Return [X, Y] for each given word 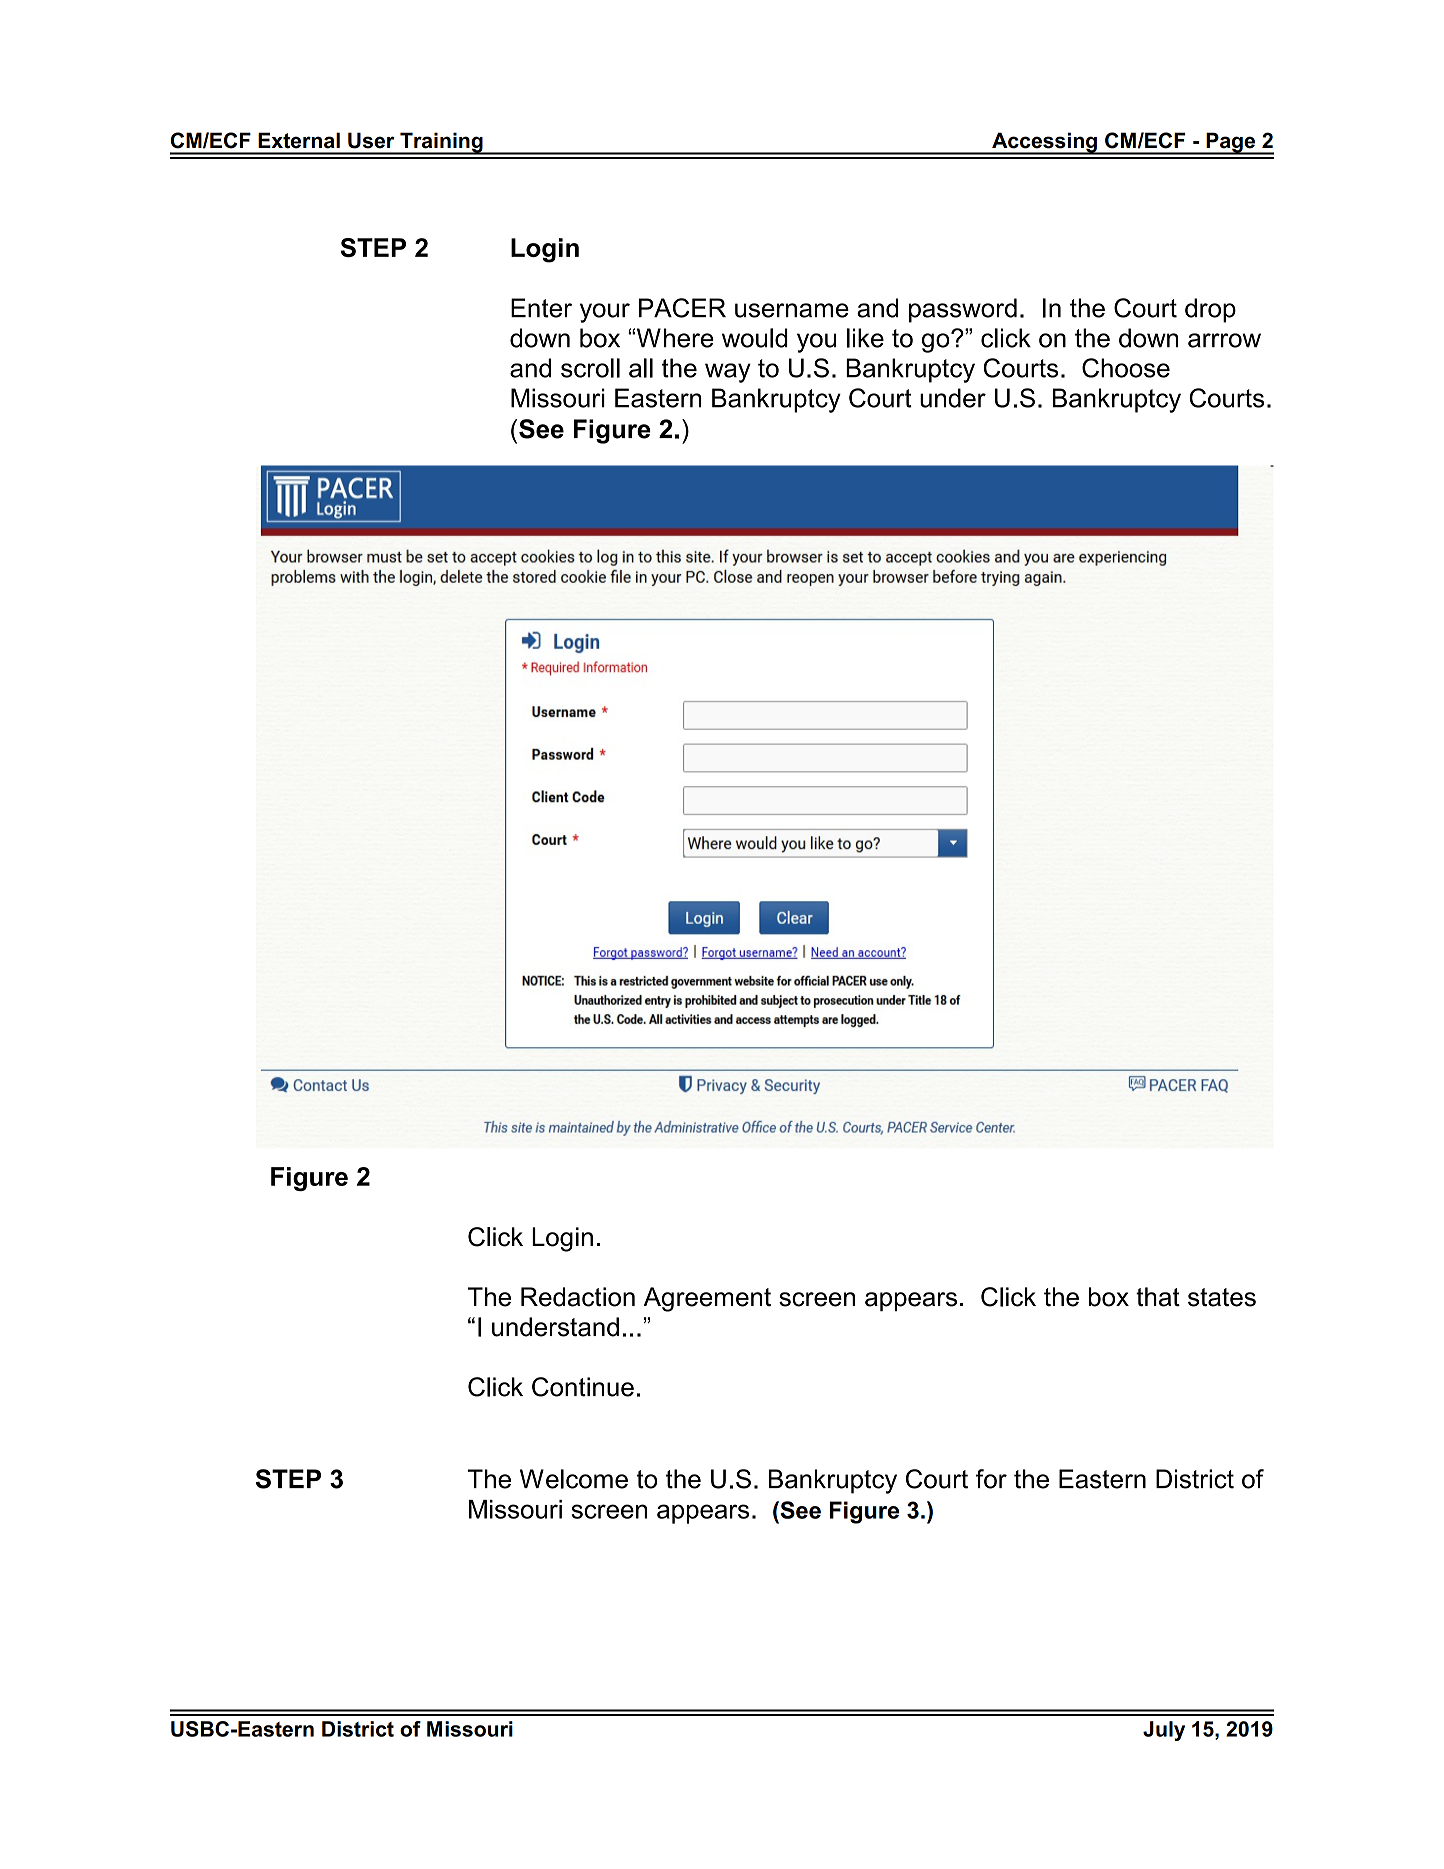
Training [441, 143]
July [1164, 1731]
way [728, 373]
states [1222, 1297]
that [1158, 1297]
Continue [583, 1387]
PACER [682, 308]
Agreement [707, 1299]
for [991, 1479]
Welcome [574, 1479]
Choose [1126, 368]
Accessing [1044, 143]
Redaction [578, 1297]
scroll [590, 368]
